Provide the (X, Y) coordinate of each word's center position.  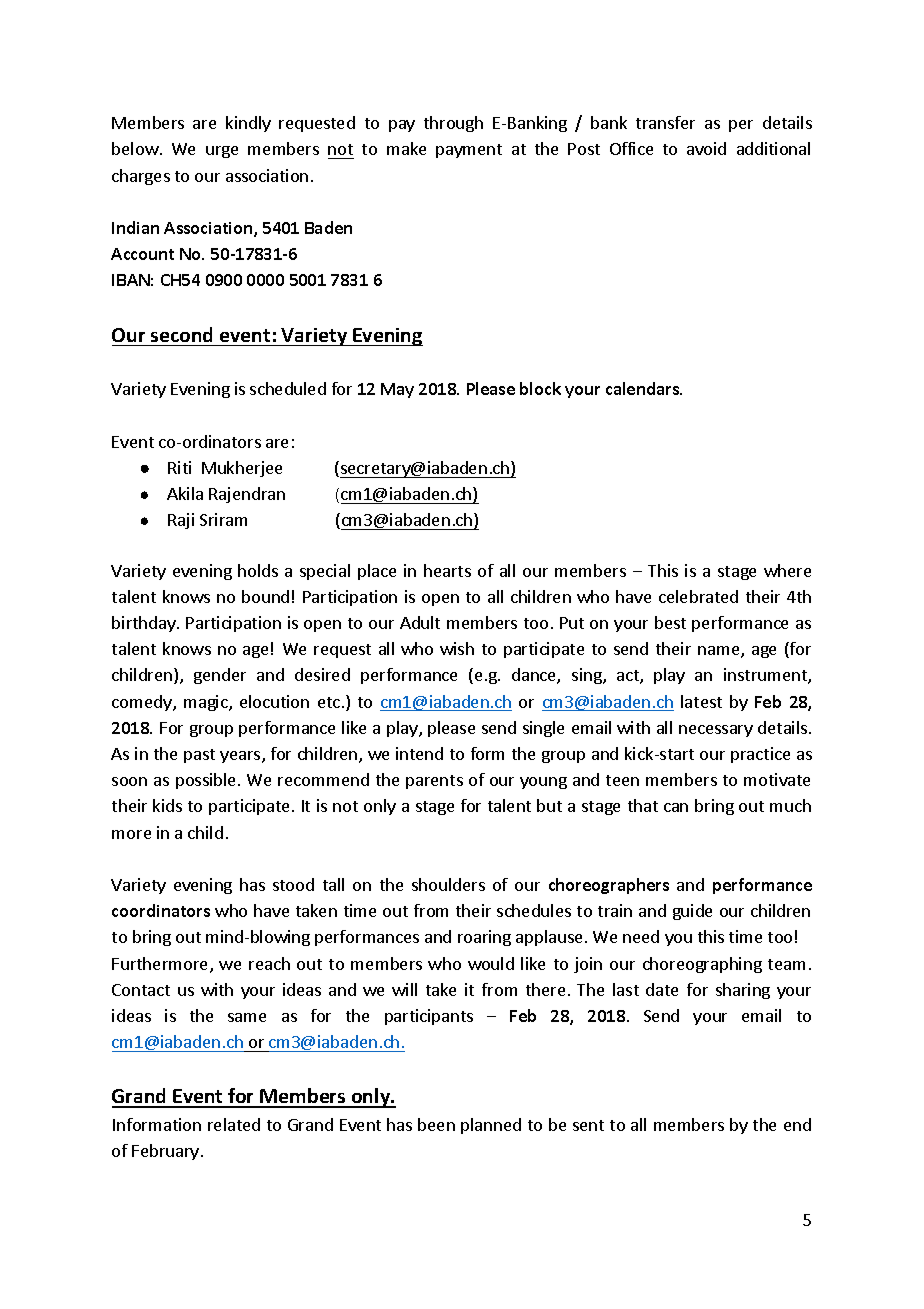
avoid (706, 148)
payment (469, 151)
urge (222, 152)
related (234, 1124)
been (436, 1124)
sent (588, 1125)
